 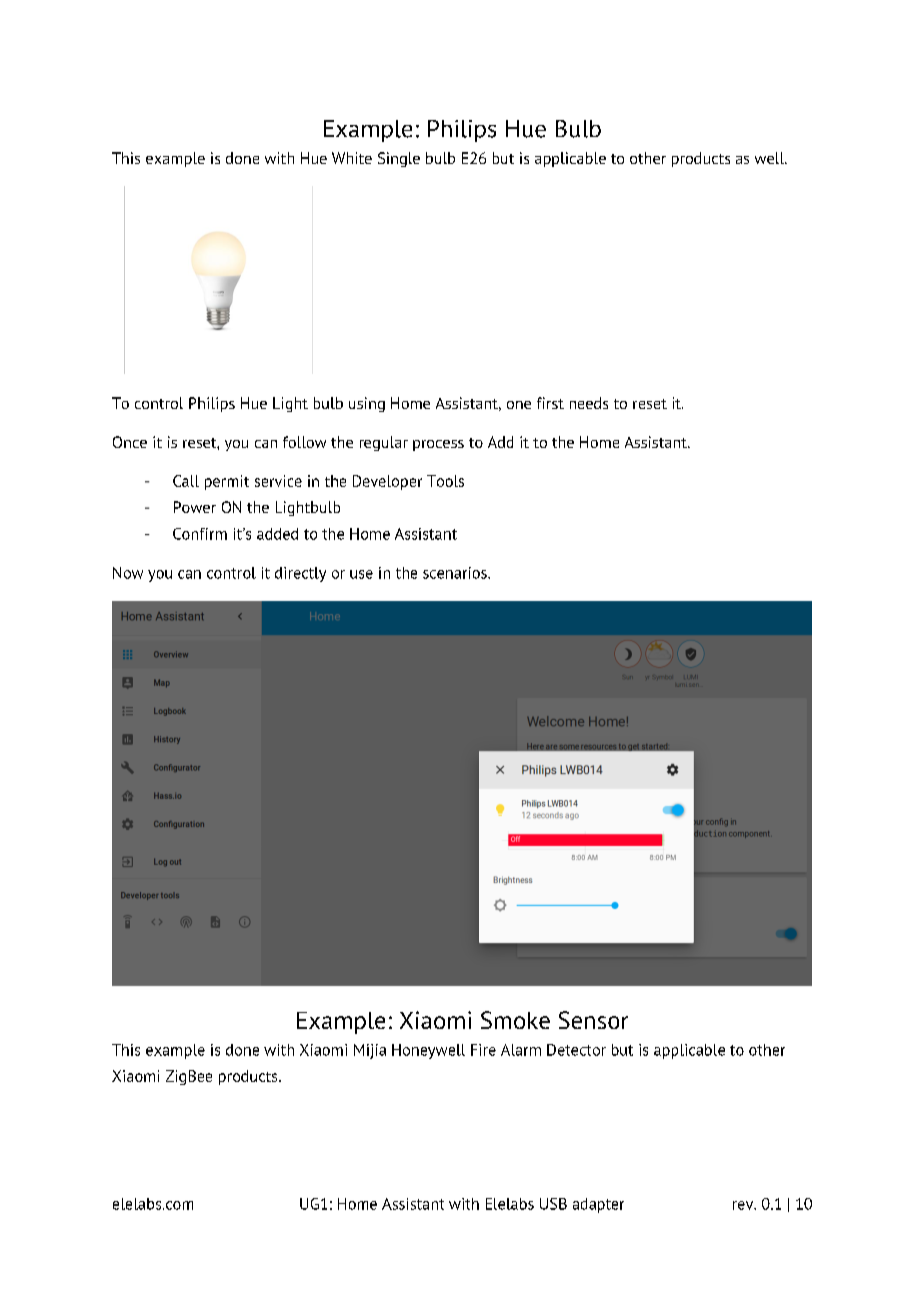 I want to click on Fire, so click(x=483, y=1050).
